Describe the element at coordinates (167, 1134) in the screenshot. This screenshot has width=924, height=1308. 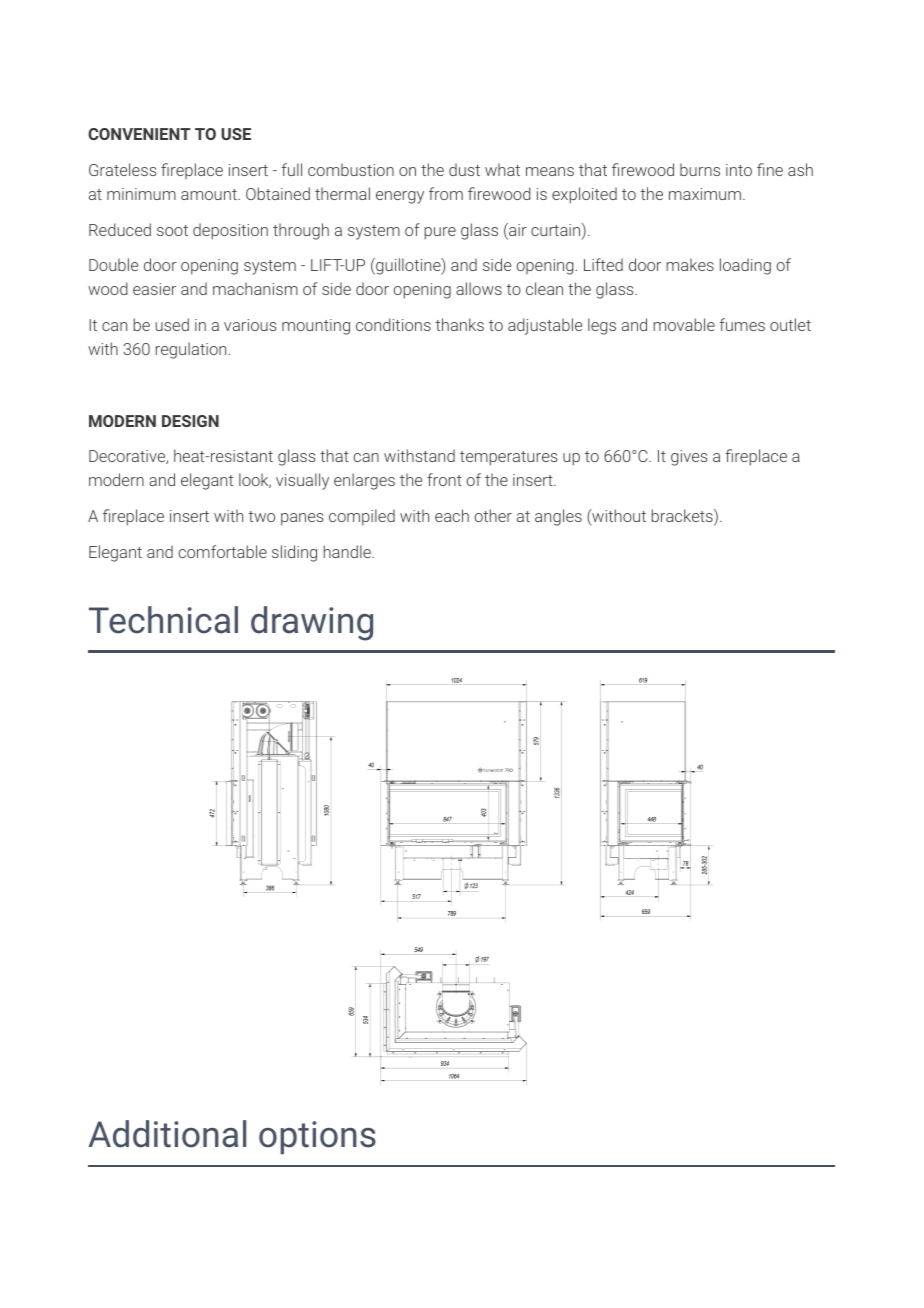
I see `Additional` at that location.
